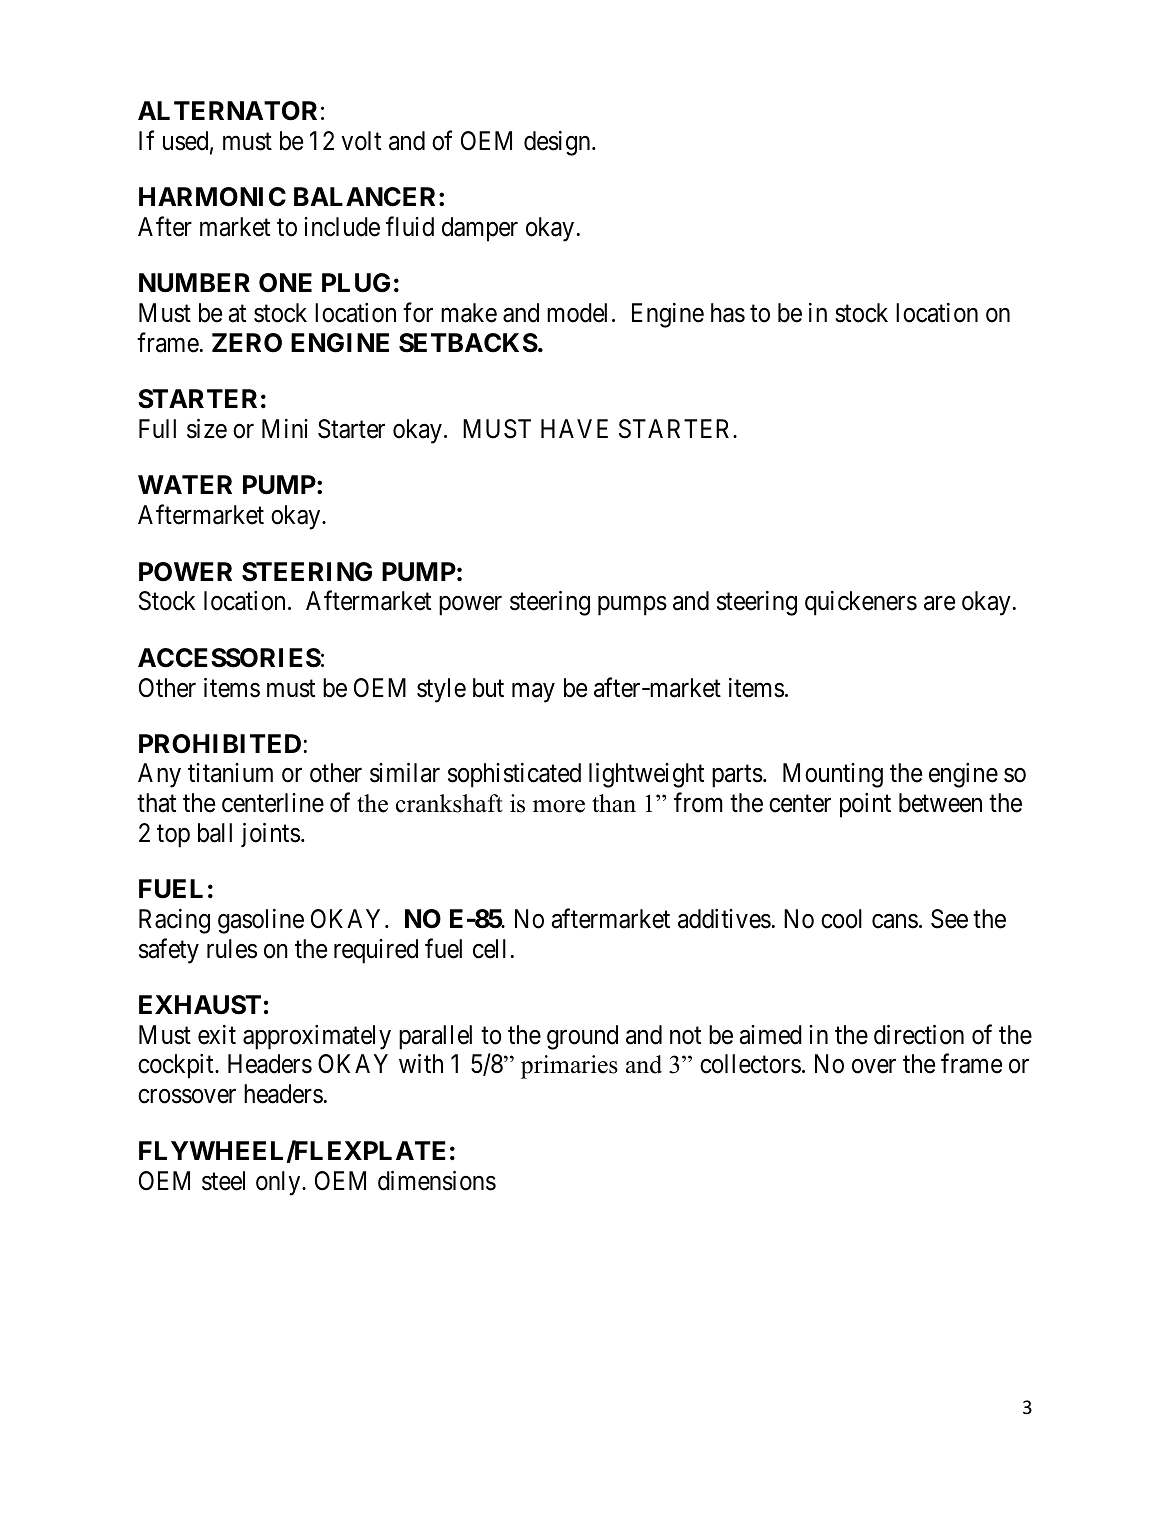 The image size is (1170, 1514). What do you see at coordinates (939, 604) in the document?
I see `are` at bounding box center [939, 604].
